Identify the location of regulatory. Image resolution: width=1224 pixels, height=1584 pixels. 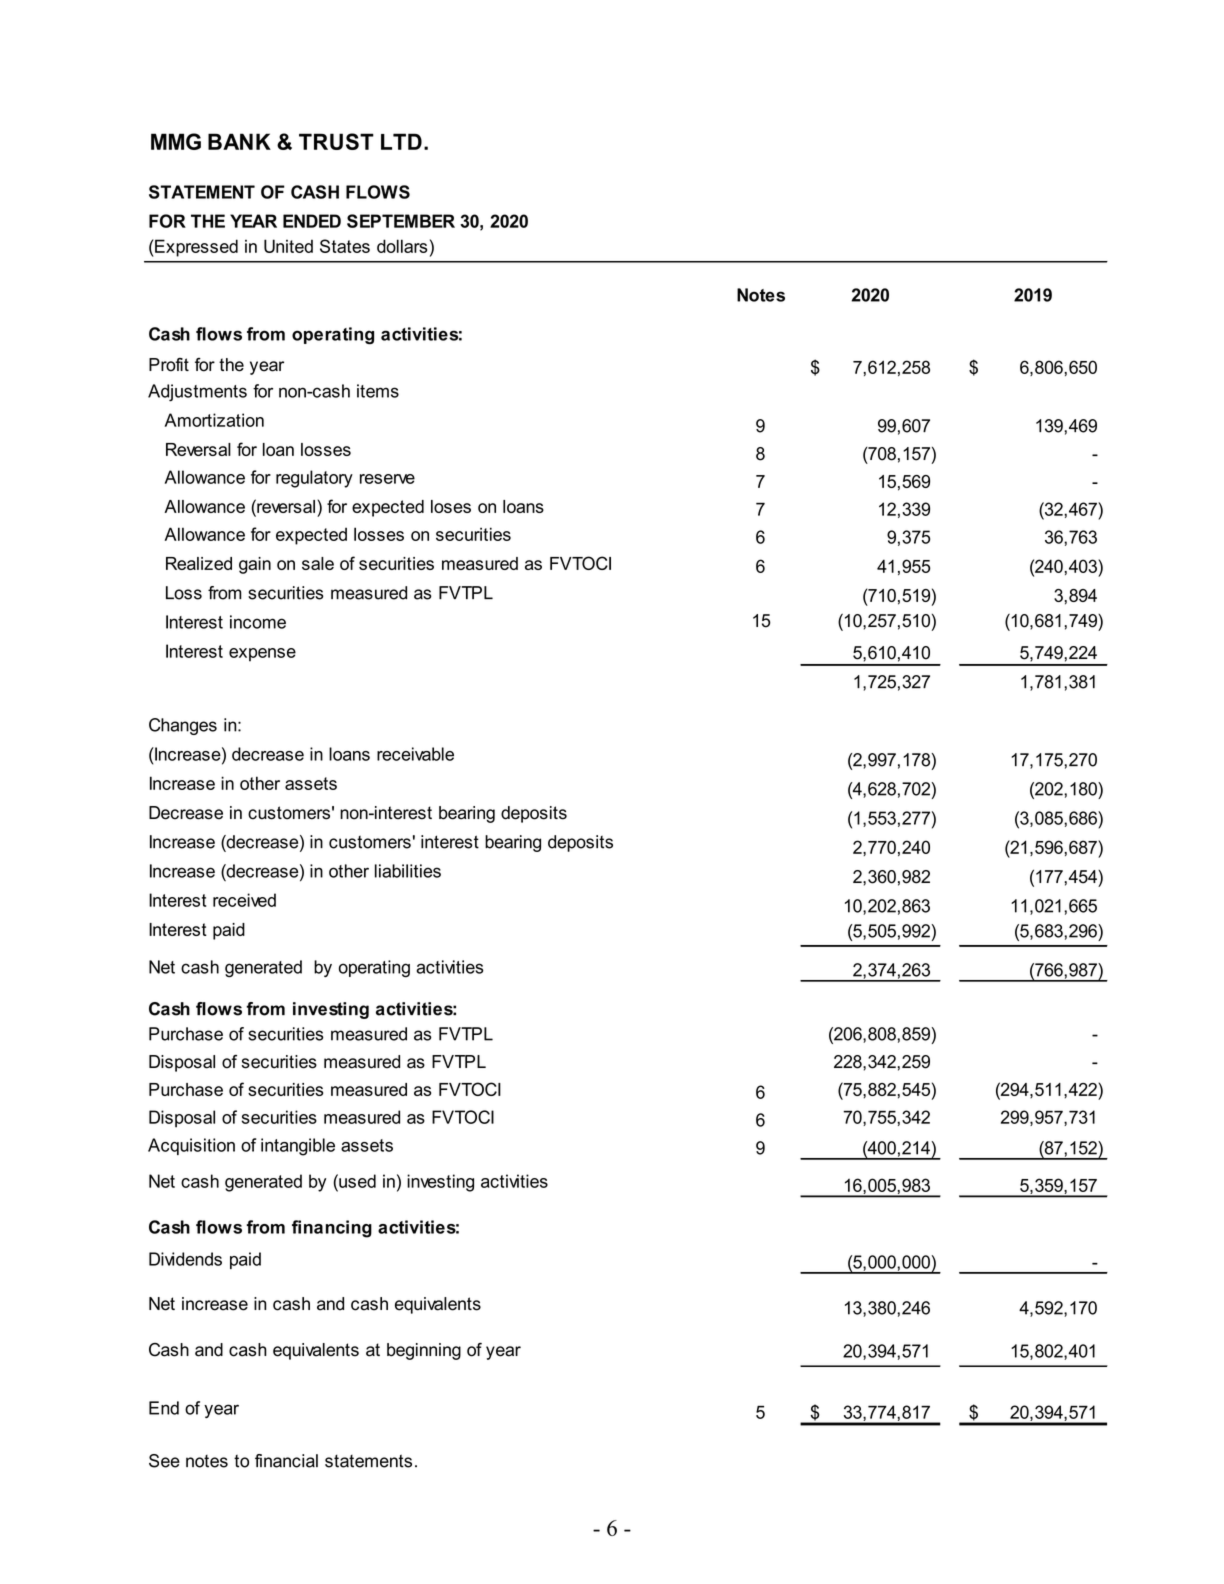
(314, 479).
